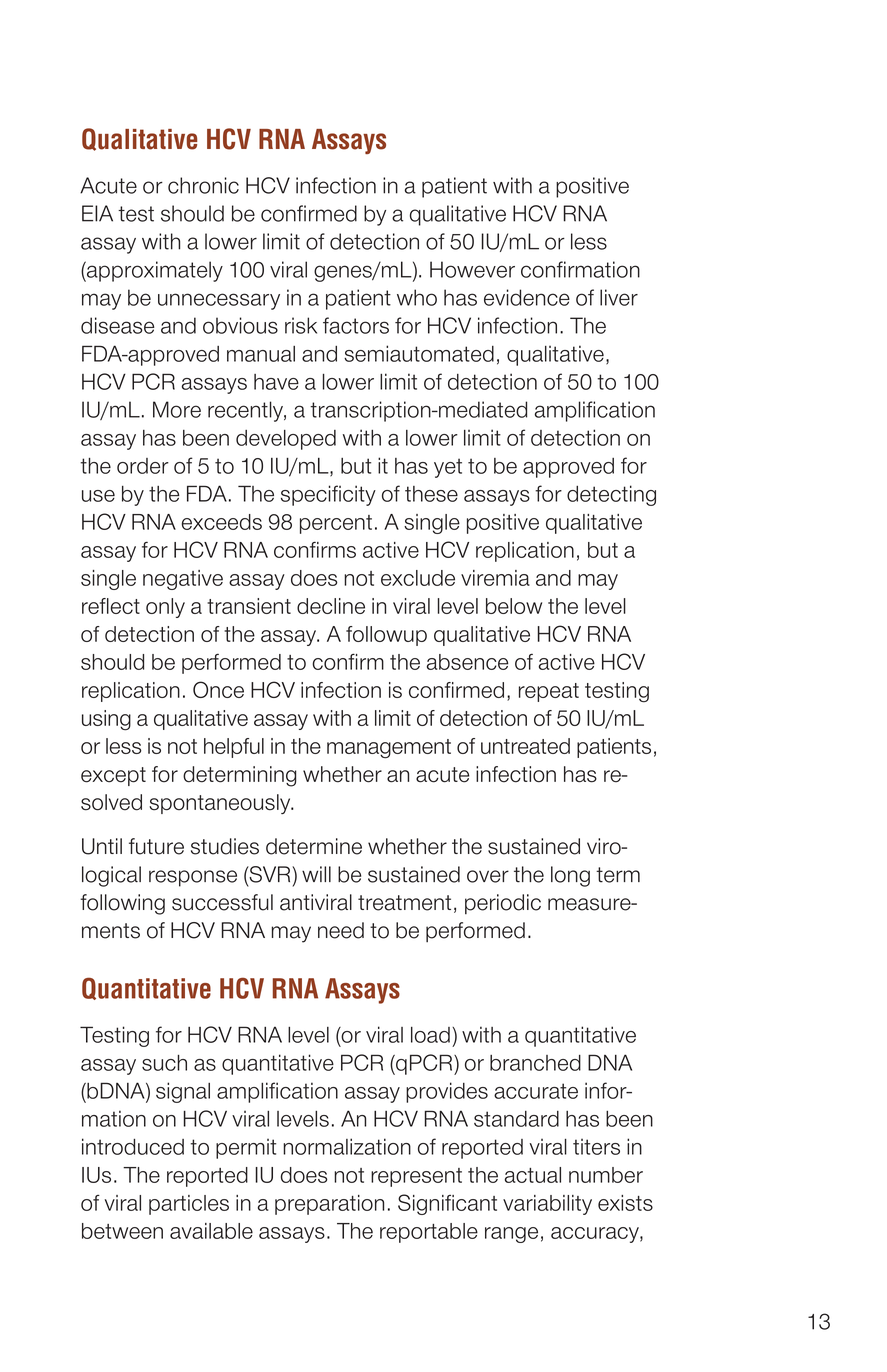  What do you see at coordinates (389, 749) in the screenshot?
I see `management` at bounding box center [389, 749].
